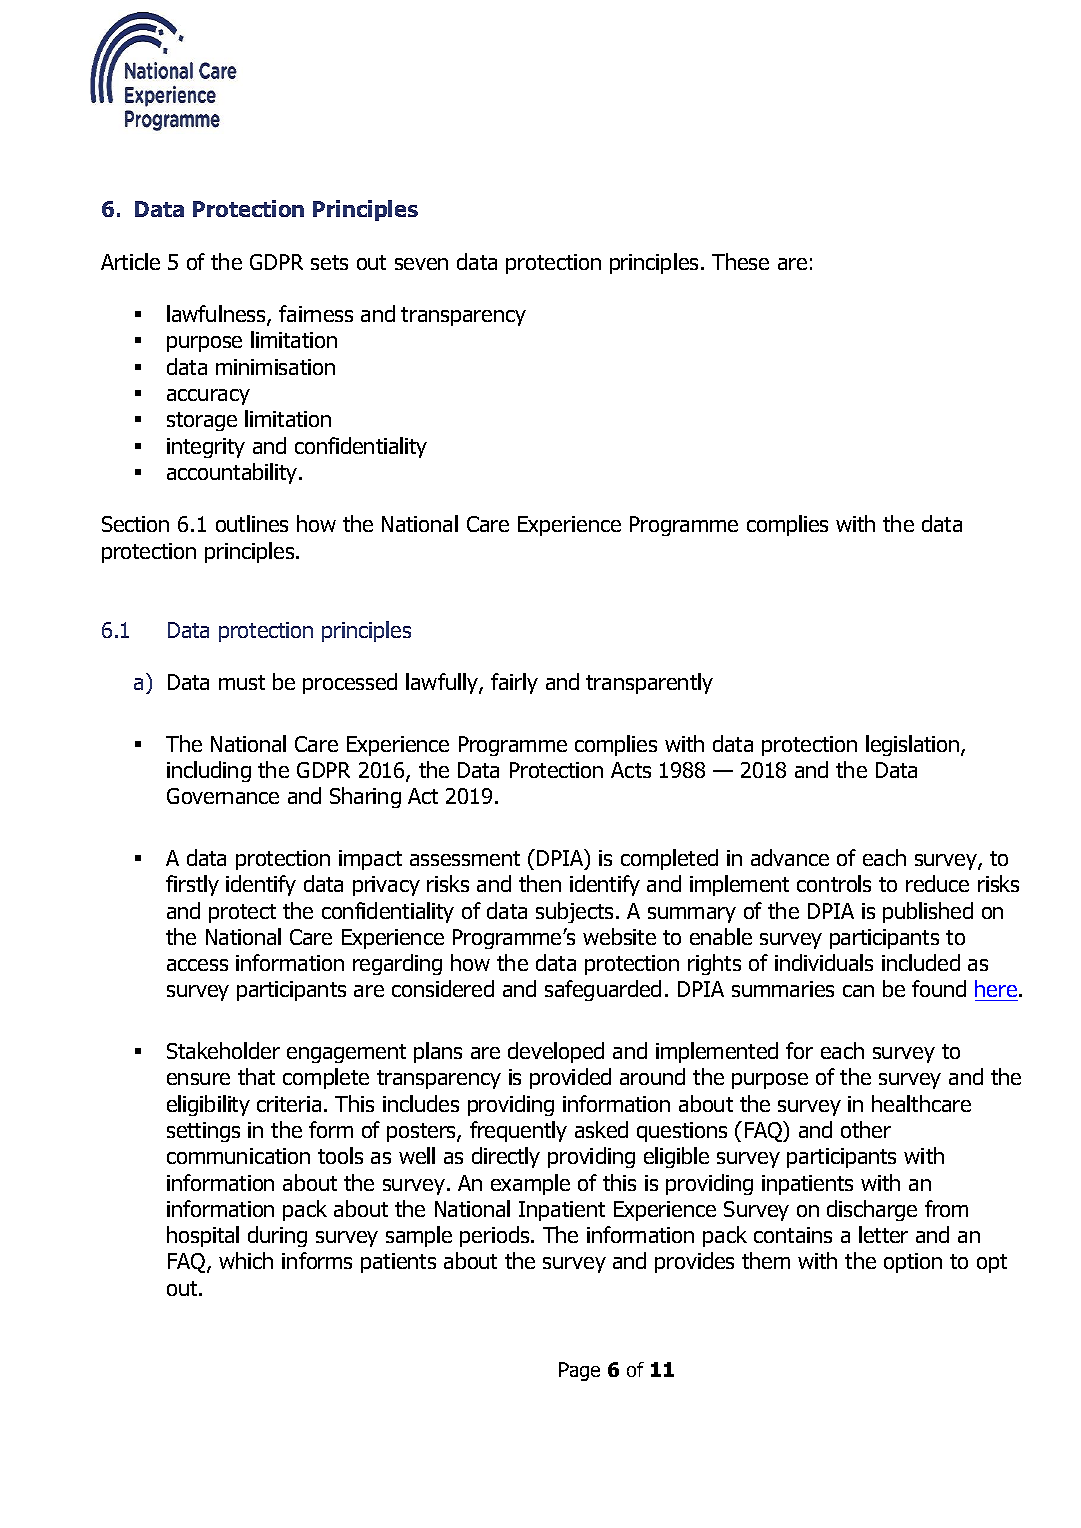  Describe the element at coordinates (914, 745) in the document. I see `legislation` at that location.
